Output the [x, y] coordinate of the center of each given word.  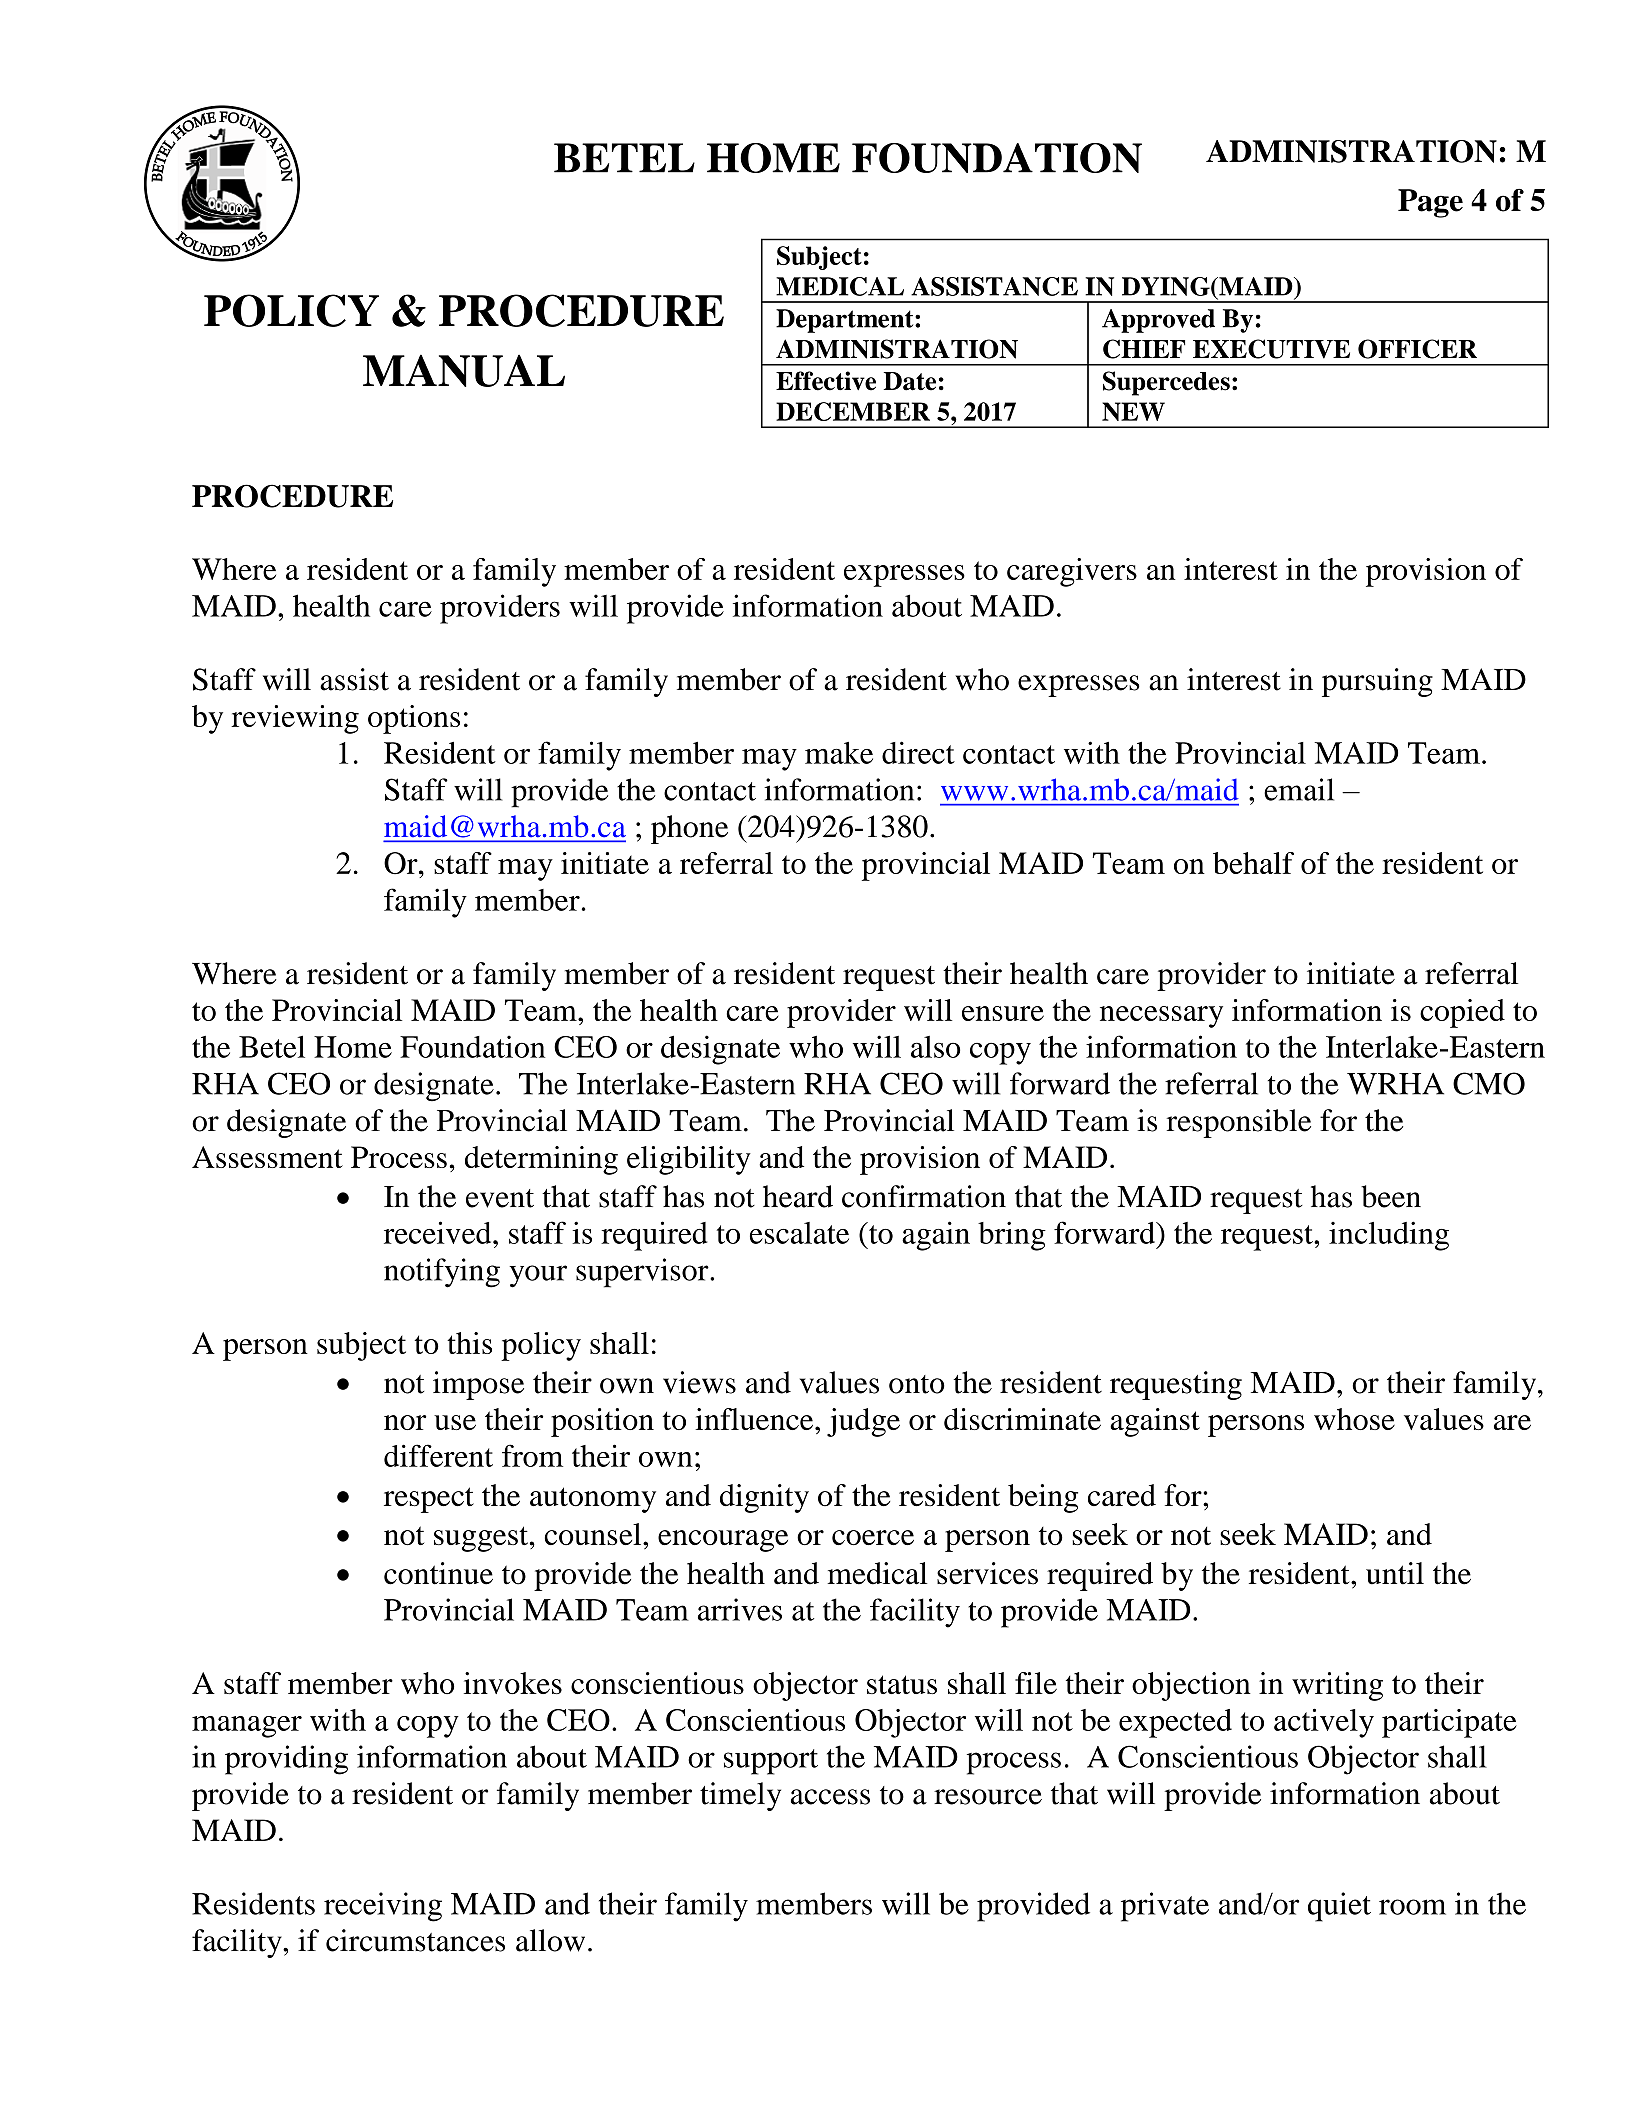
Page [1430, 203]
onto [917, 1384]
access [830, 1797]
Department [846, 321]
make [839, 753]
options [414, 719]
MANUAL [464, 370]
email [1299, 789]
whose [1354, 1419]
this [469, 1343]
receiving [383, 1907]
